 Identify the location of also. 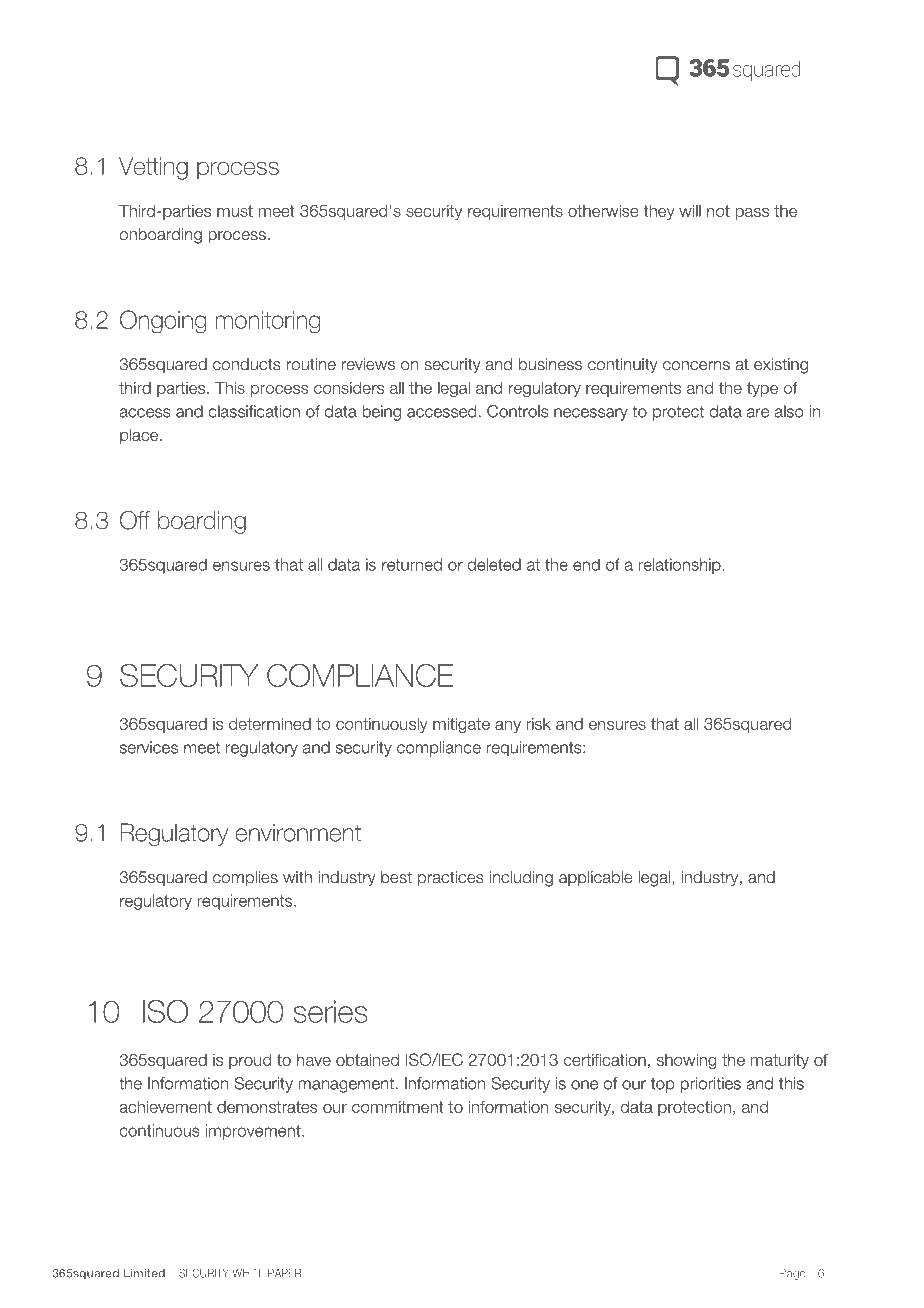
(789, 411).
